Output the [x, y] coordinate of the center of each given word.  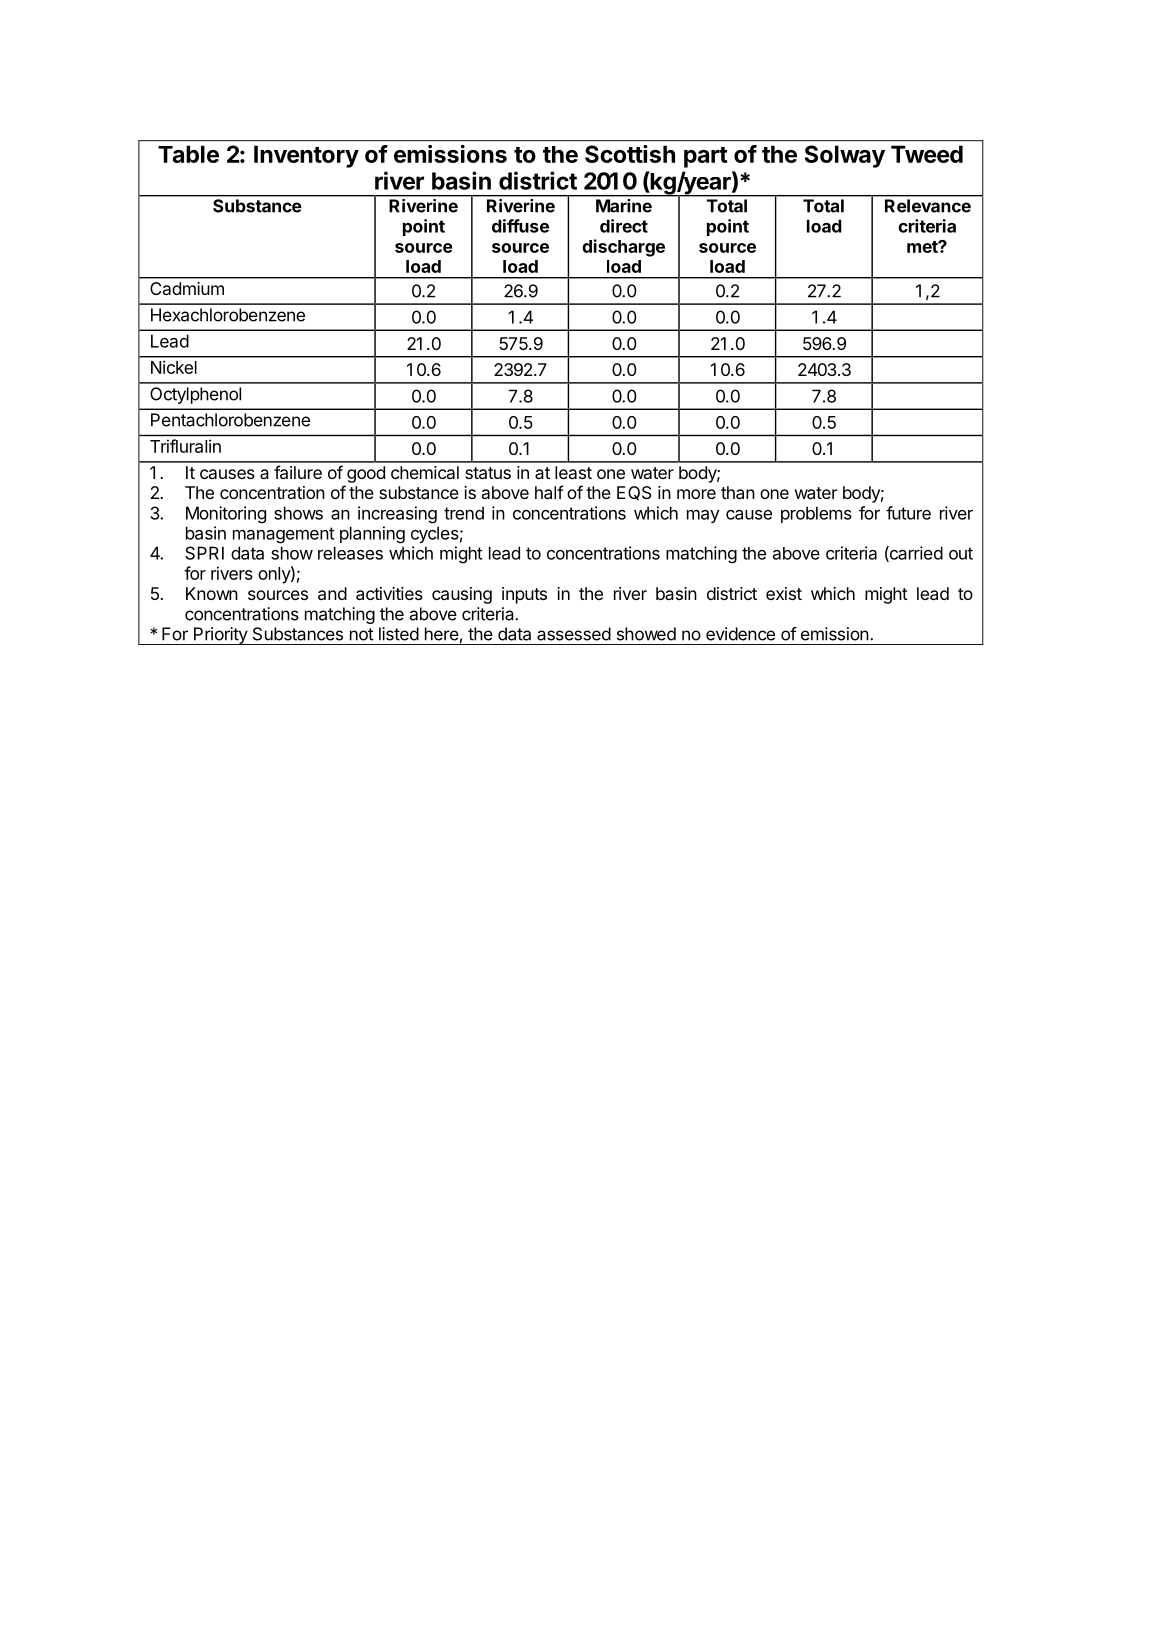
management [283, 535]
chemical [425, 472]
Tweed [927, 154]
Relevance [928, 206]
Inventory [306, 156]
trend [464, 513]
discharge [623, 248]
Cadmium [187, 288]
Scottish [630, 154]
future [908, 513]
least [573, 472]
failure [298, 472]
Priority [220, 636]
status [488, 473]
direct [624, 226]
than [738, 492]
